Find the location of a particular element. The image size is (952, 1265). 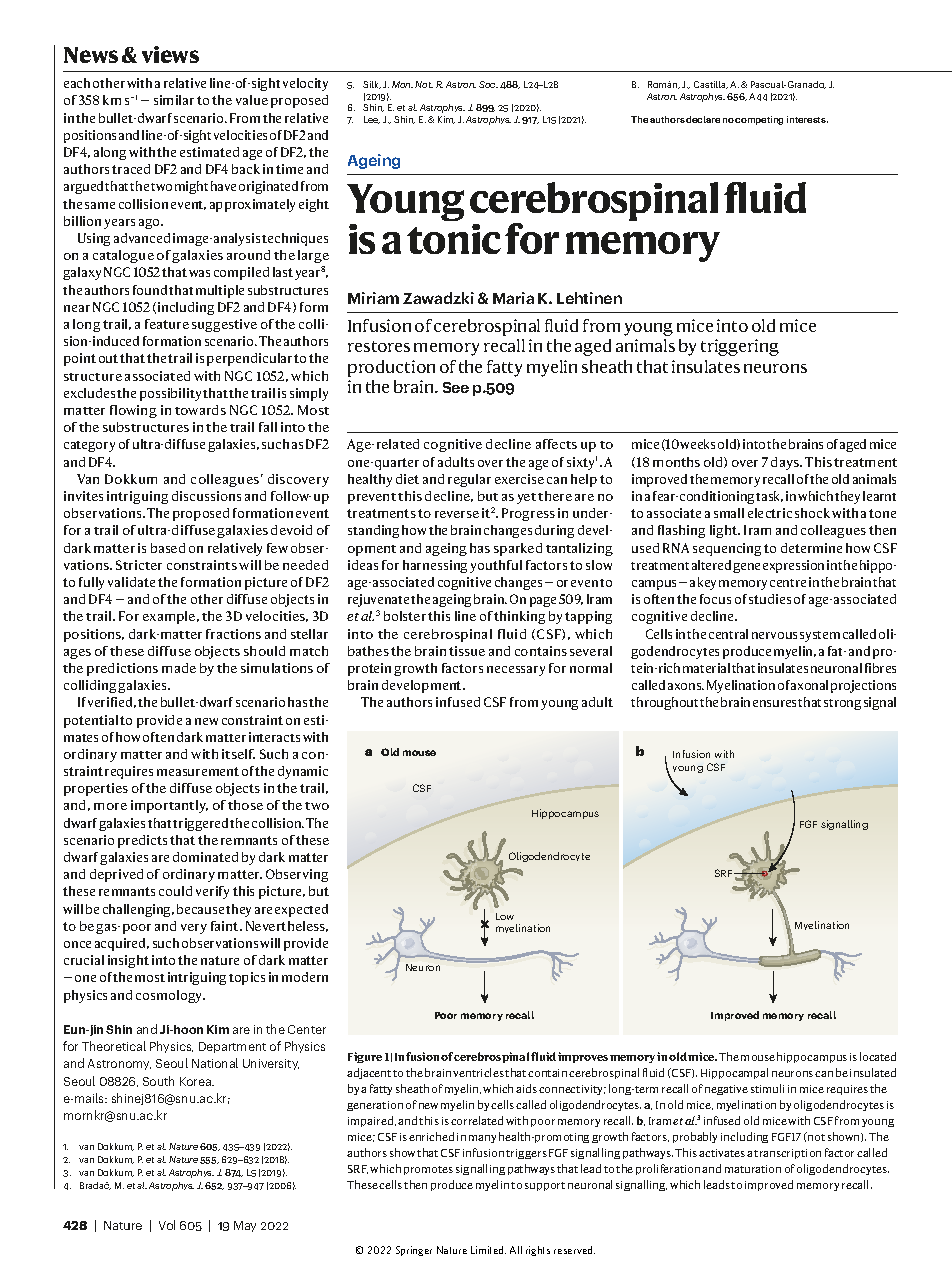

ensures is located at coordinates (776, 703).
